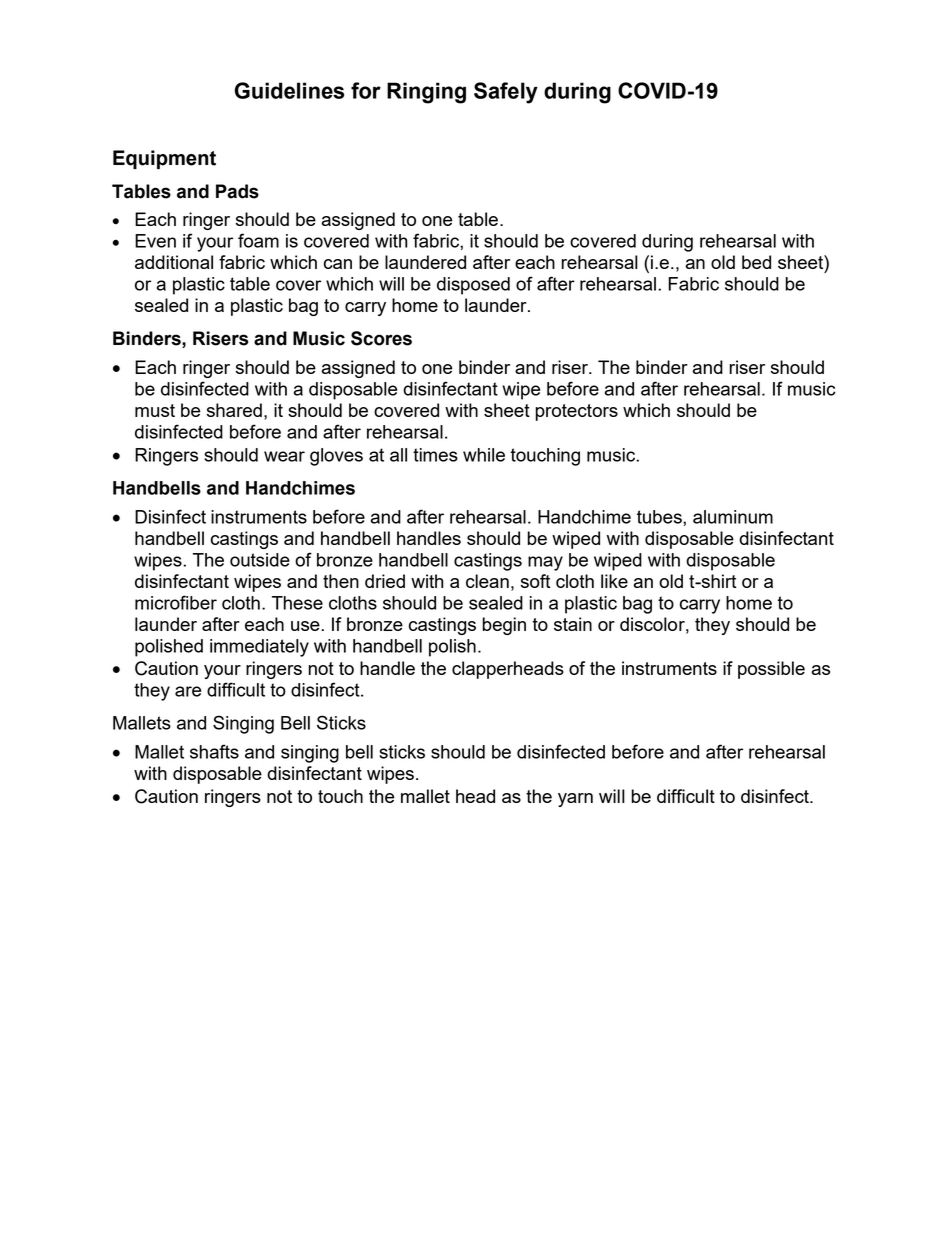  Describe the element at coordinates (487, 581) in the screenshot. I see `clean` at that location.
